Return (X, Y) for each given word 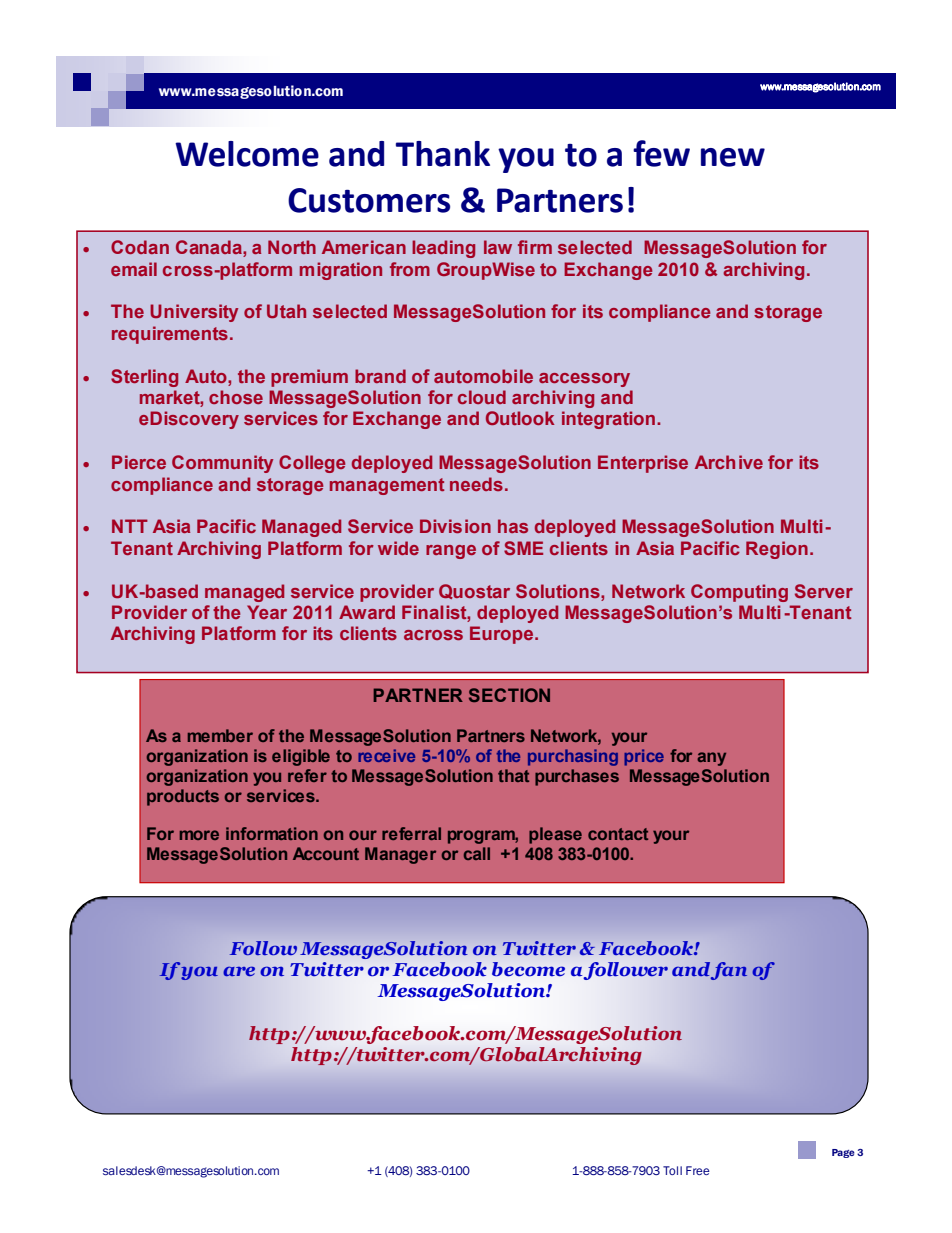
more (199, 835)
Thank (443, 154)
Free (698, 1170)
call (477, 853)
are (239, 971)
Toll (672, 1170)
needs (476, 484)
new (733, 157)
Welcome (247, 154)
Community (222, 464)
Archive (729, 462)
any (711, 759)
